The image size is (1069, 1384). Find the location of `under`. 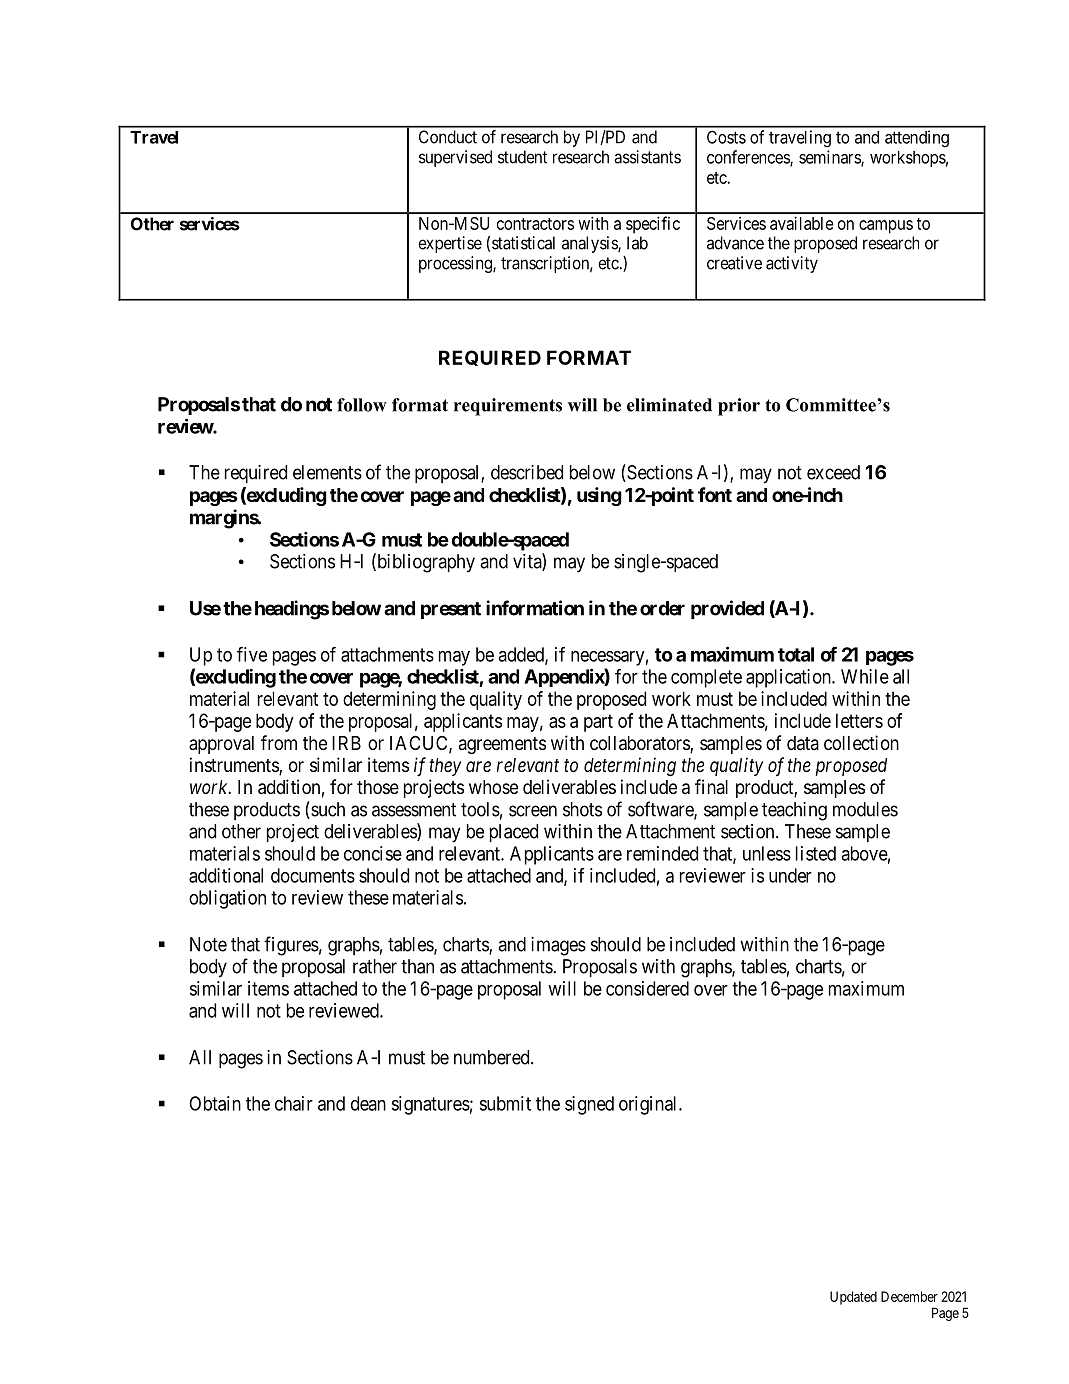

under is located at coordinates (790, 875).
